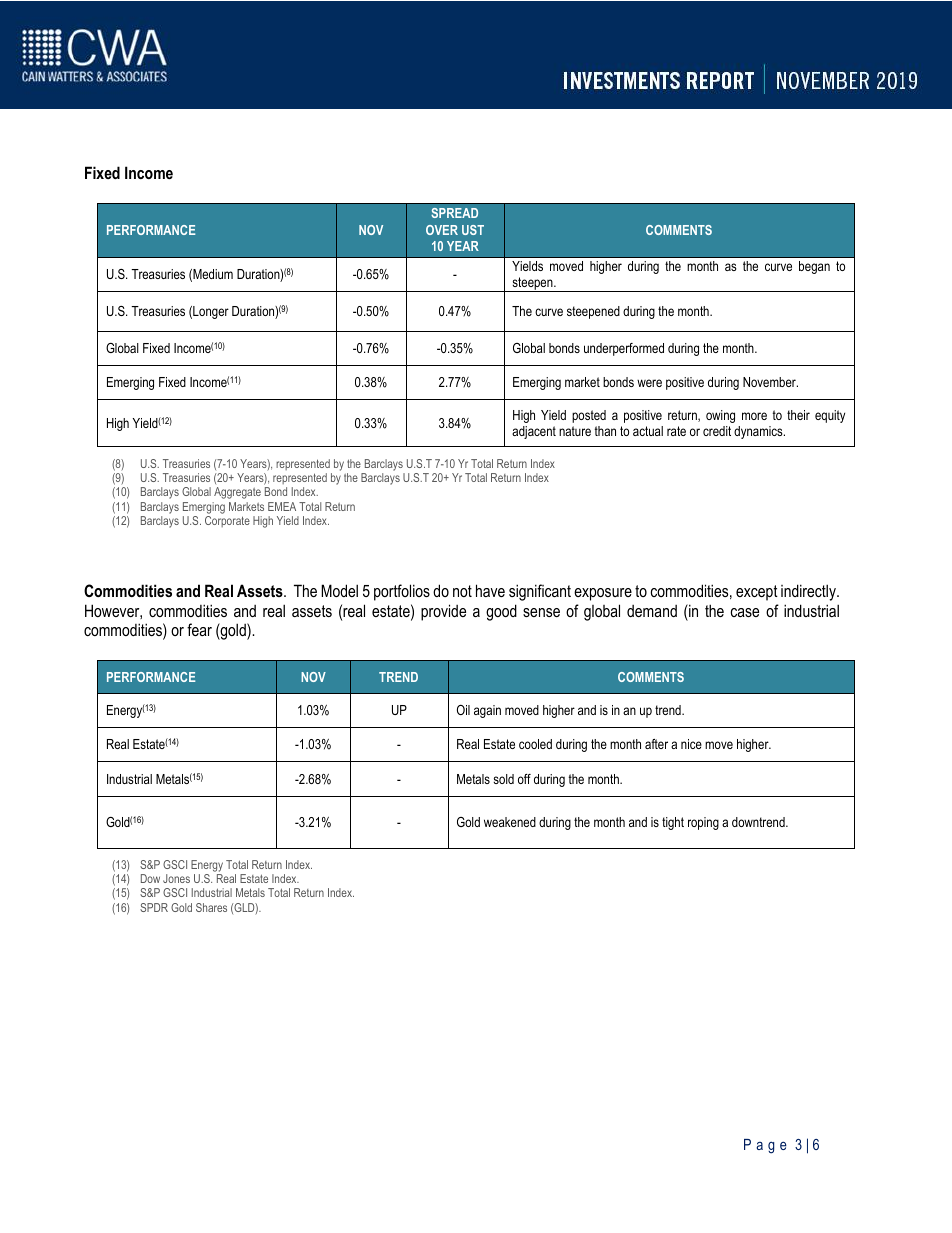  I want to click on roping, so click(703, 823).
